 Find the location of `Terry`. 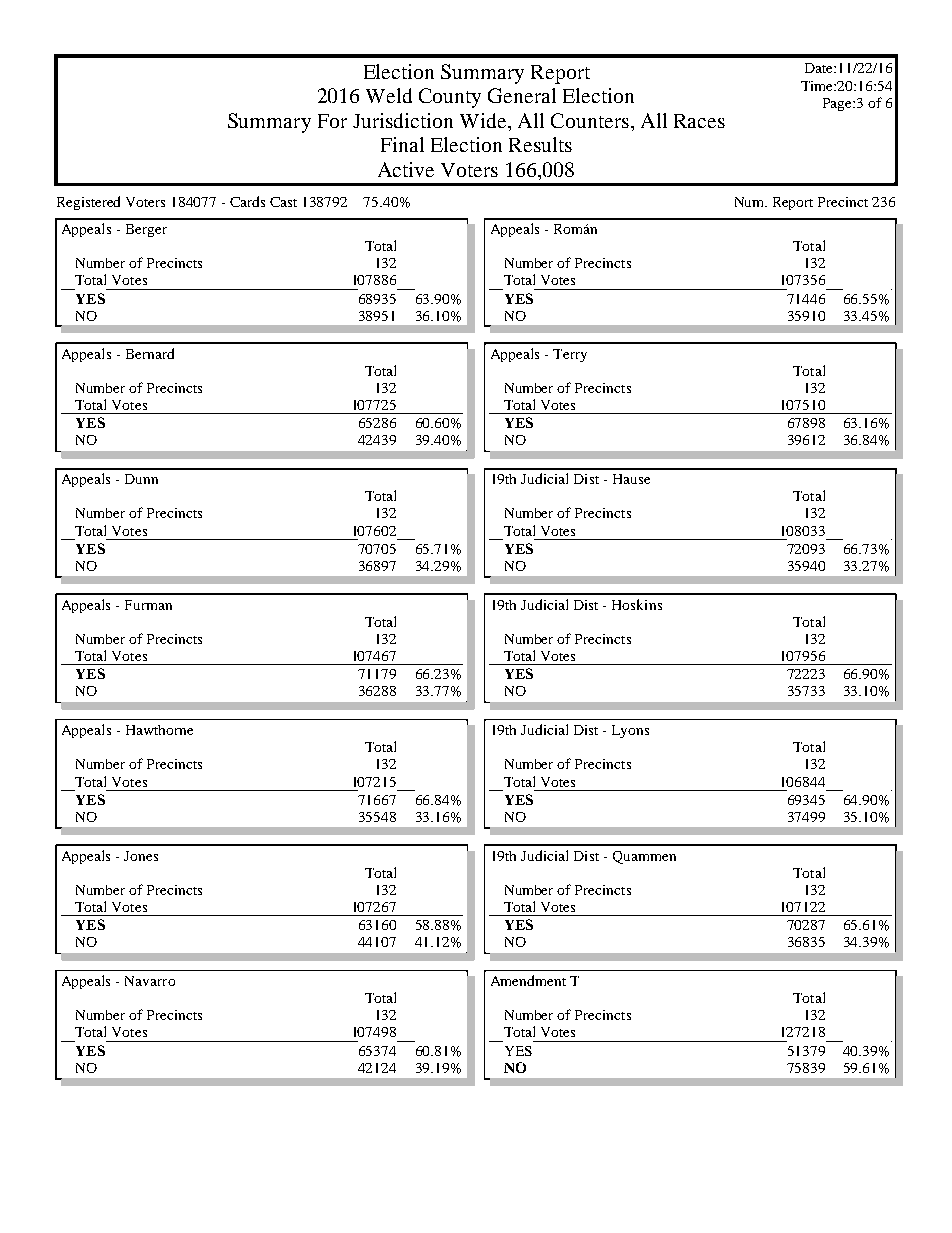

Terry is located at coordinates (570, 355).
